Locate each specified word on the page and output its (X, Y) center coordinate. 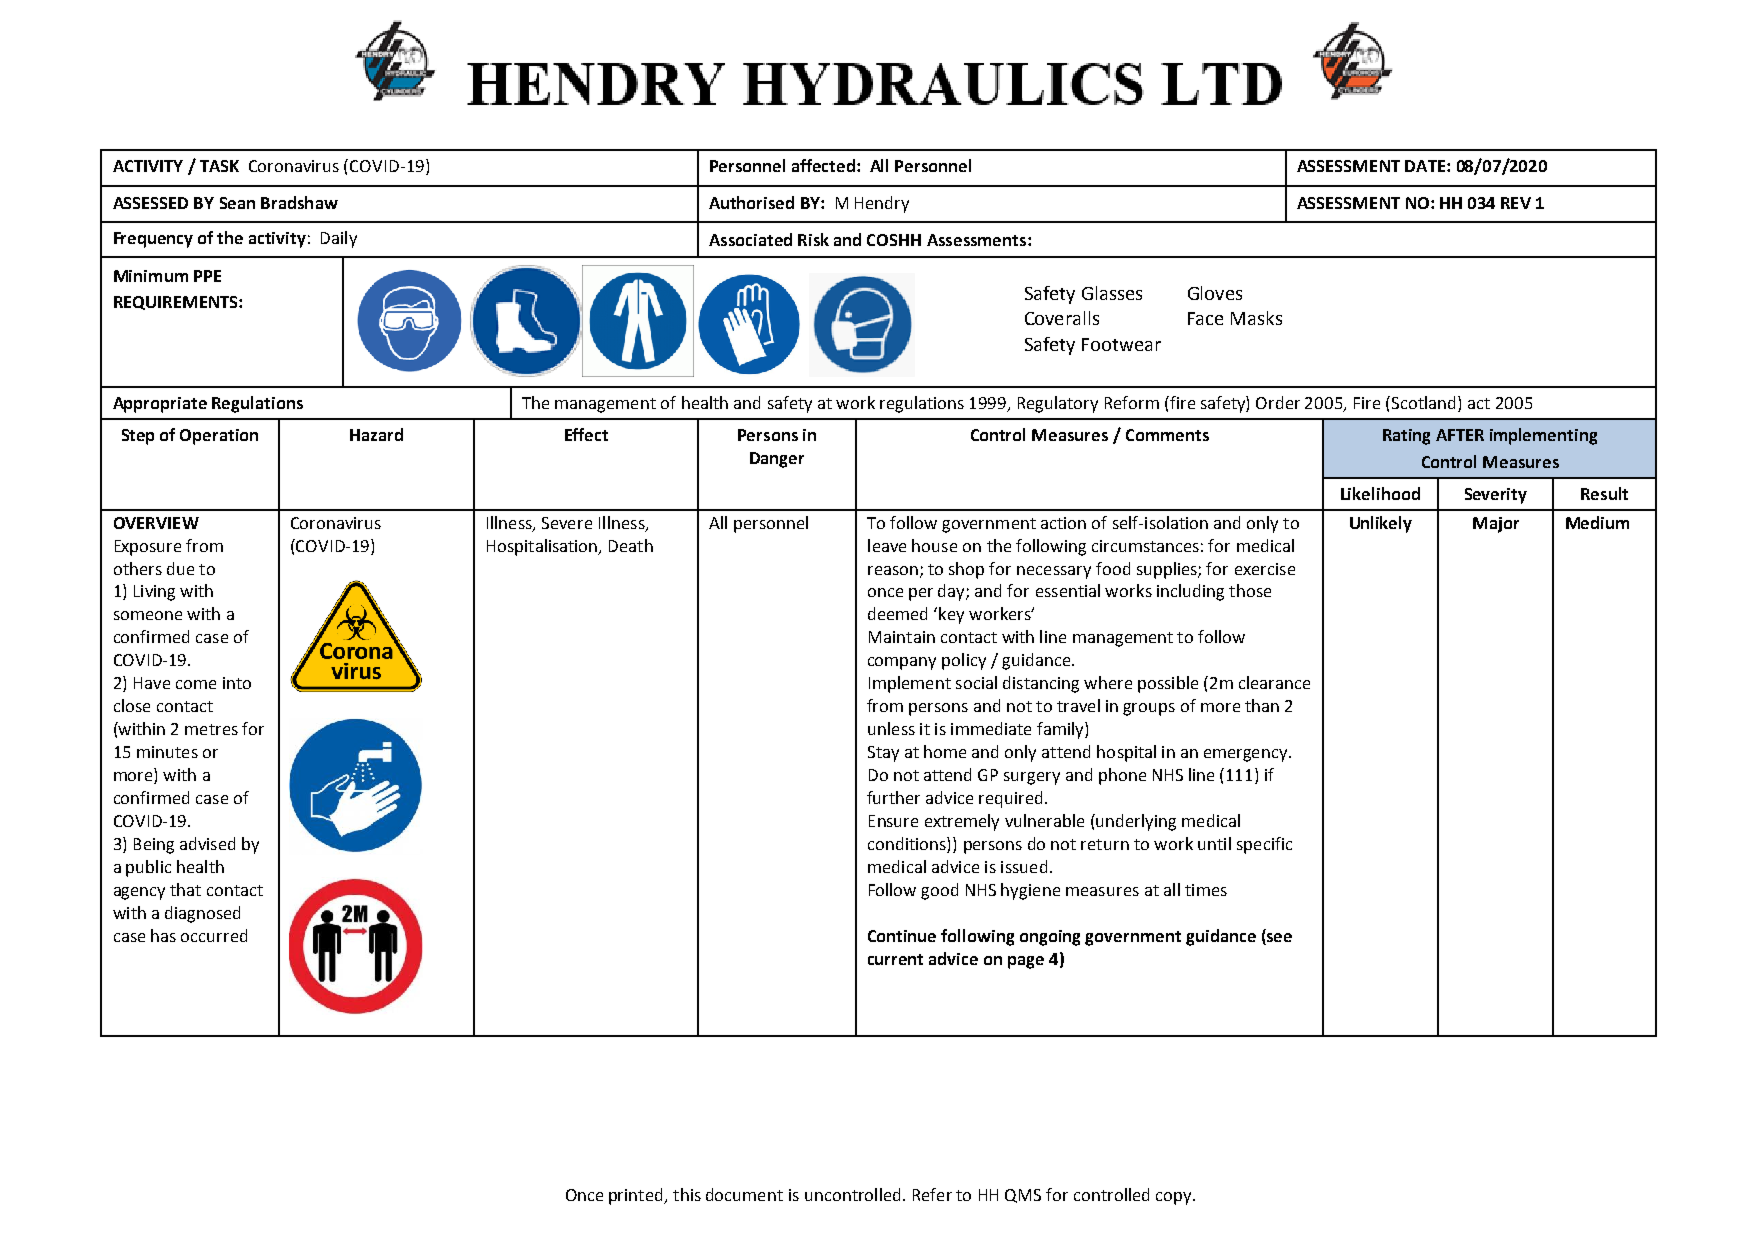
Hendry (882, 204)
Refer (932, 1194)
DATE (1426, 166)
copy (1175, 1198)
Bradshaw (299, 202)
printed (637, 1196)
